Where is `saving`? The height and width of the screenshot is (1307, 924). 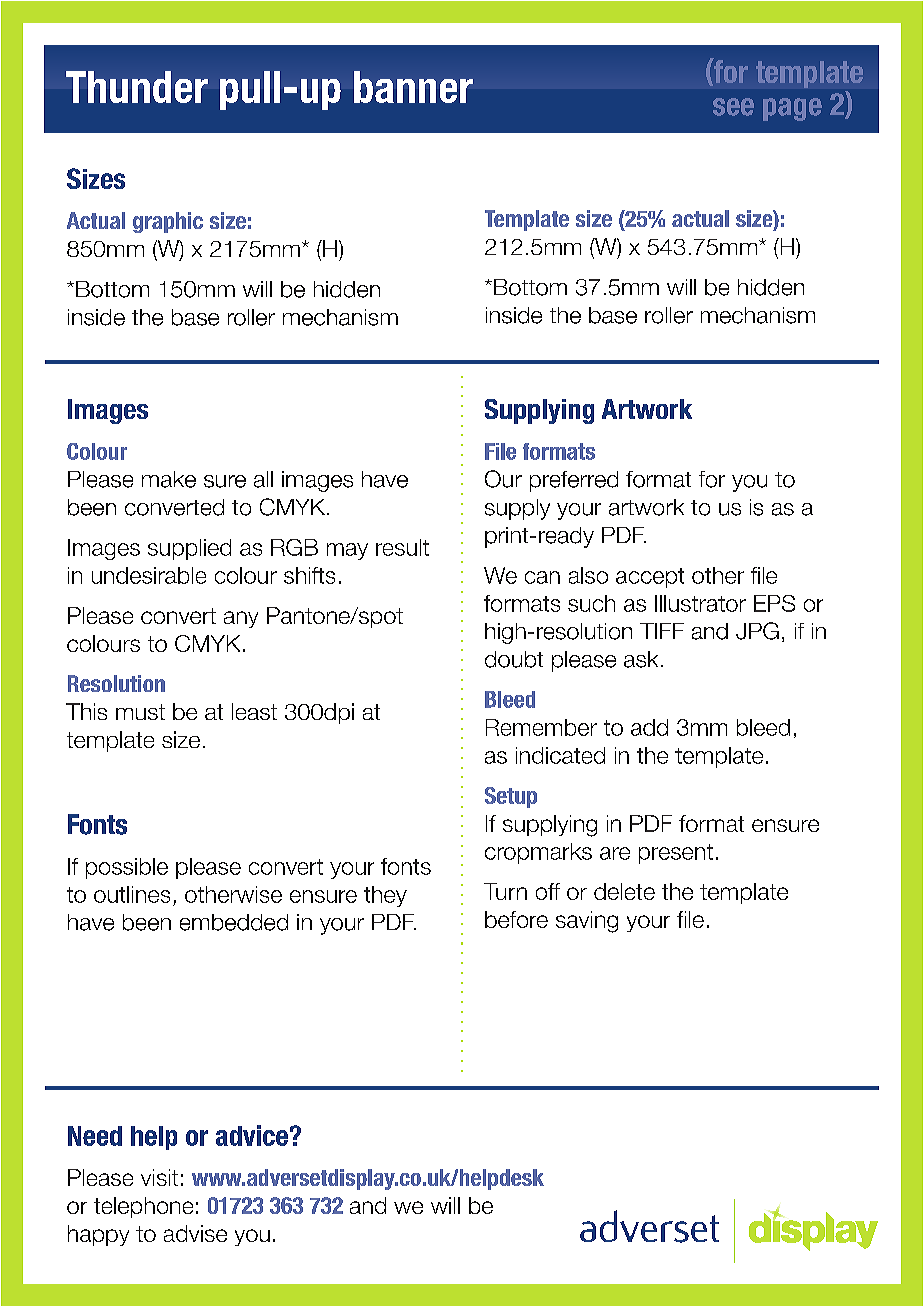
saving is located at coordinates (587, 922).
